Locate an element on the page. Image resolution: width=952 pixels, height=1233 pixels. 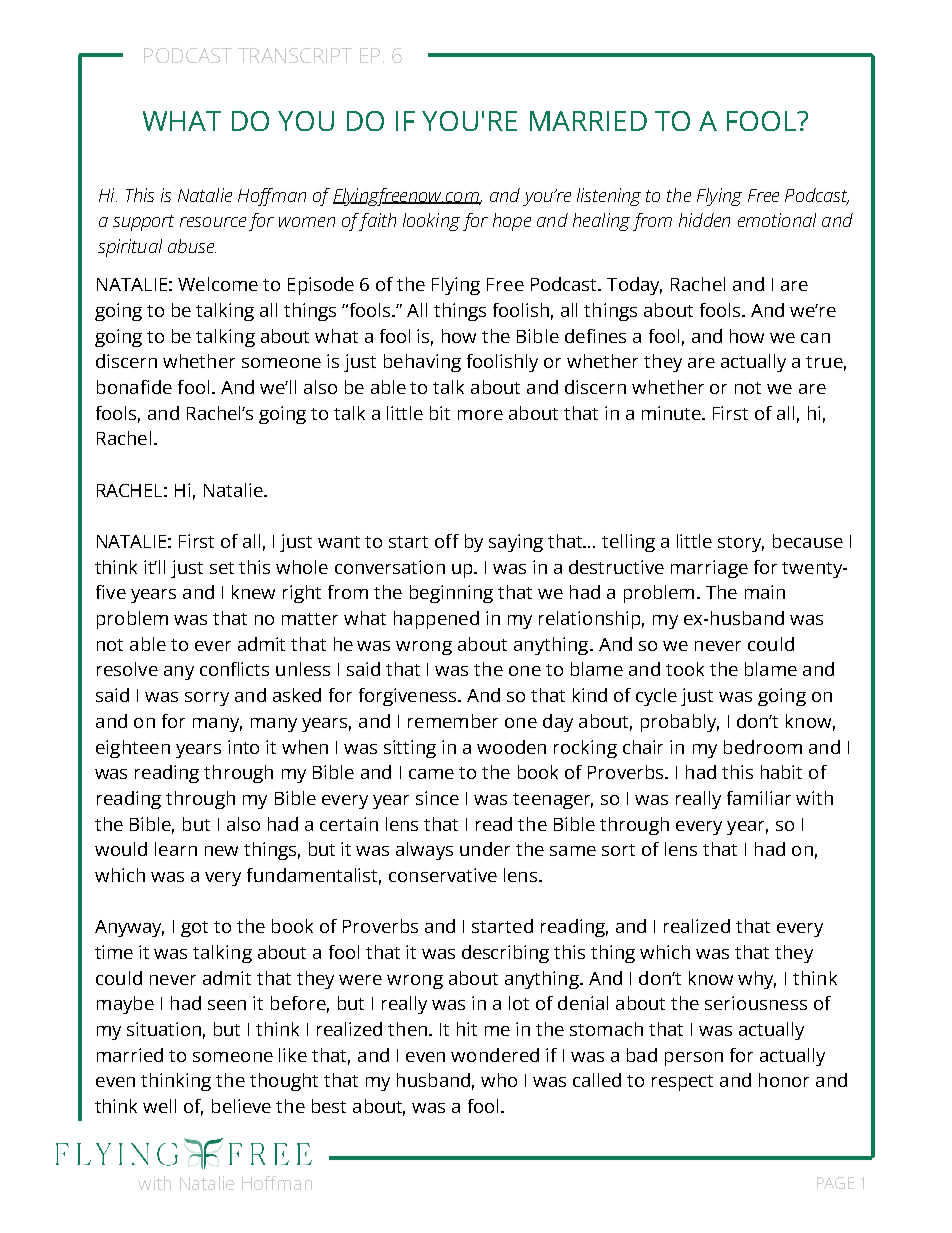
believe is located at coordinates (241, 1106).
